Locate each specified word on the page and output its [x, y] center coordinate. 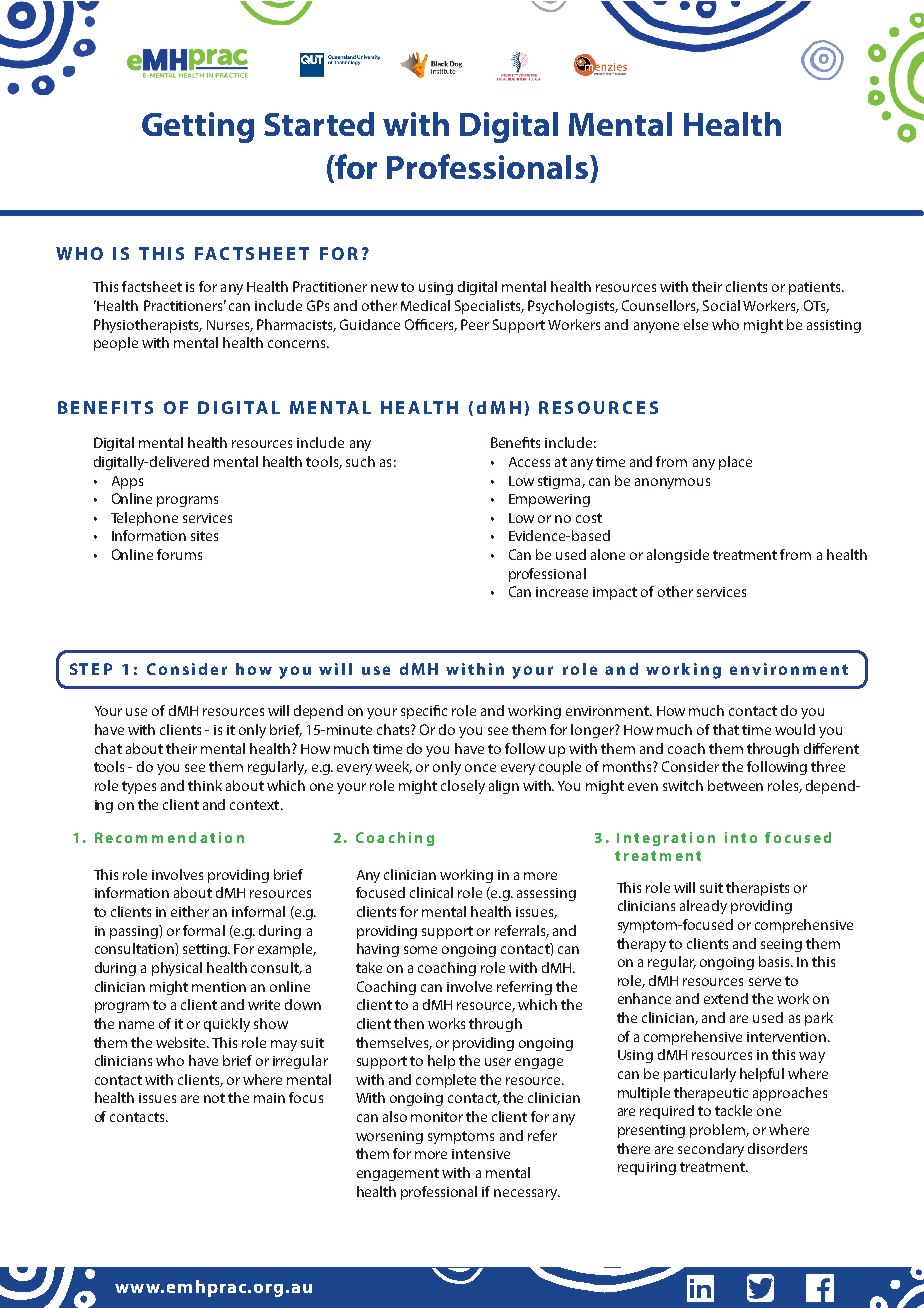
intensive [481, 1154]
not [214, 1098]
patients [816, 288]
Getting [198, 127]
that [726, 729]
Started [319, 124]
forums [179, 554]
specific [424, 712]
